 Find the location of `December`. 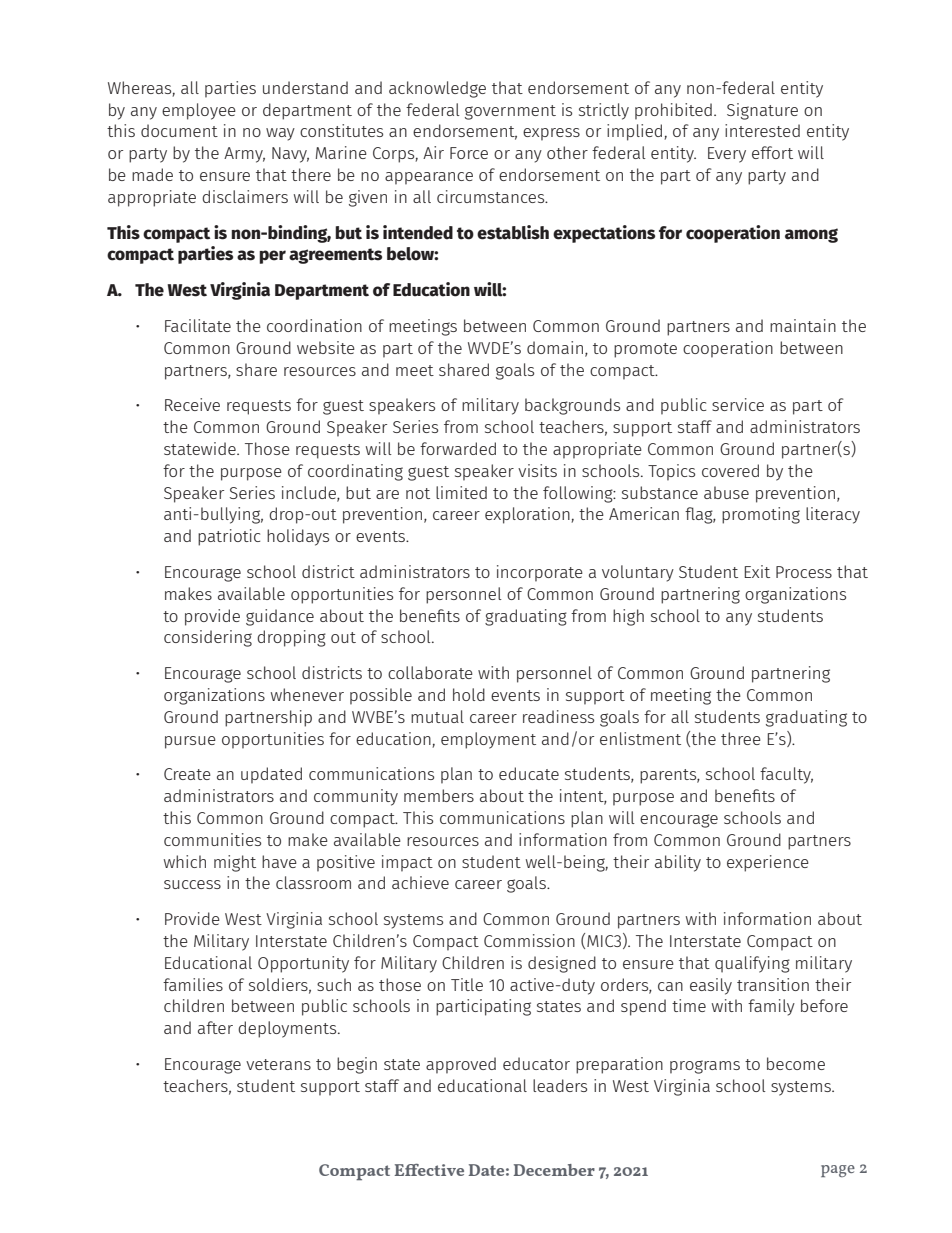

December is located at coordinates (554, 1170).
